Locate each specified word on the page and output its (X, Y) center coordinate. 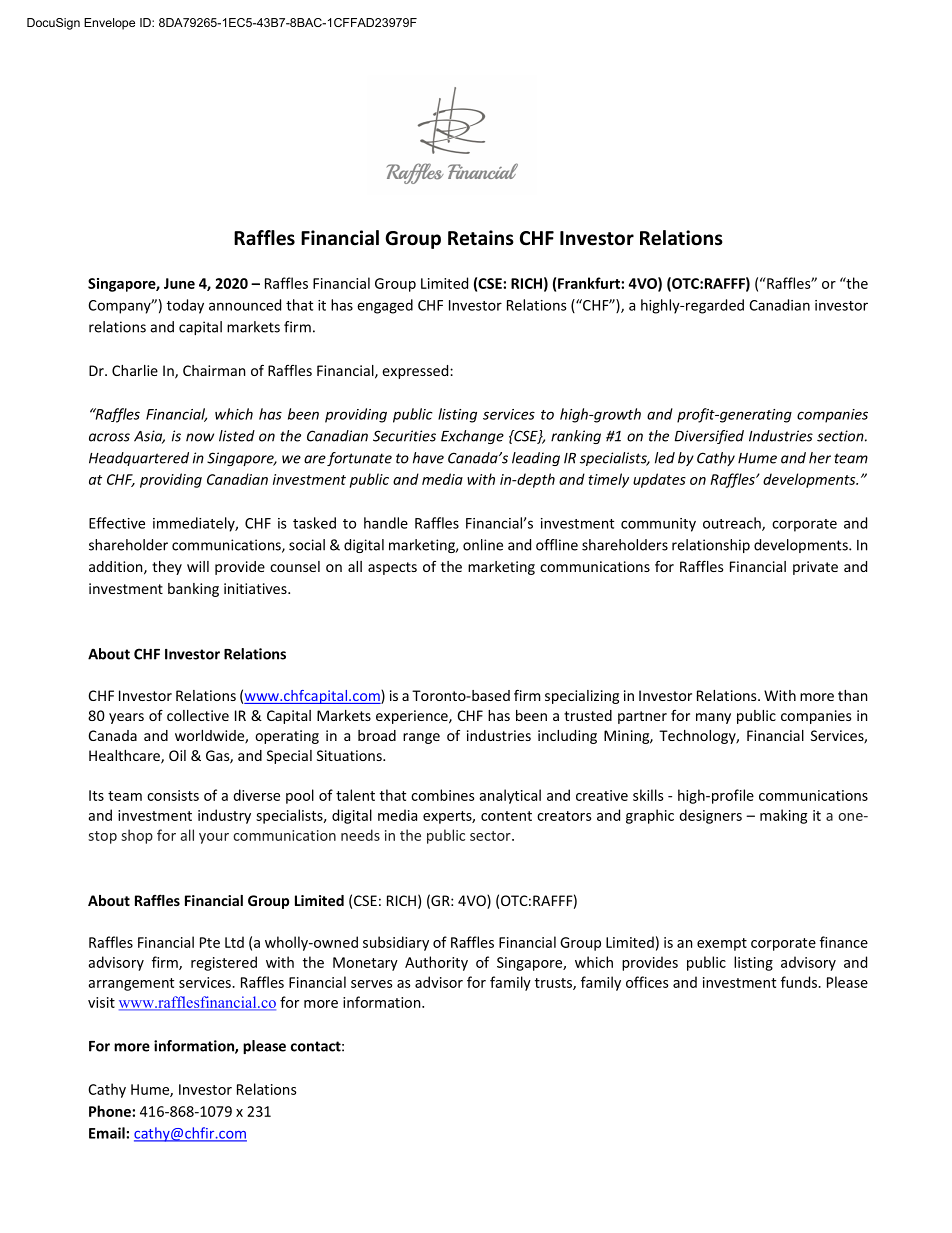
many (713, 718)
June (179, 283)
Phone (111, 1111)
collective (198, 715)
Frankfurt (590, 283)
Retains (481, 238)
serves (372, 984)
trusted (588, 715)
